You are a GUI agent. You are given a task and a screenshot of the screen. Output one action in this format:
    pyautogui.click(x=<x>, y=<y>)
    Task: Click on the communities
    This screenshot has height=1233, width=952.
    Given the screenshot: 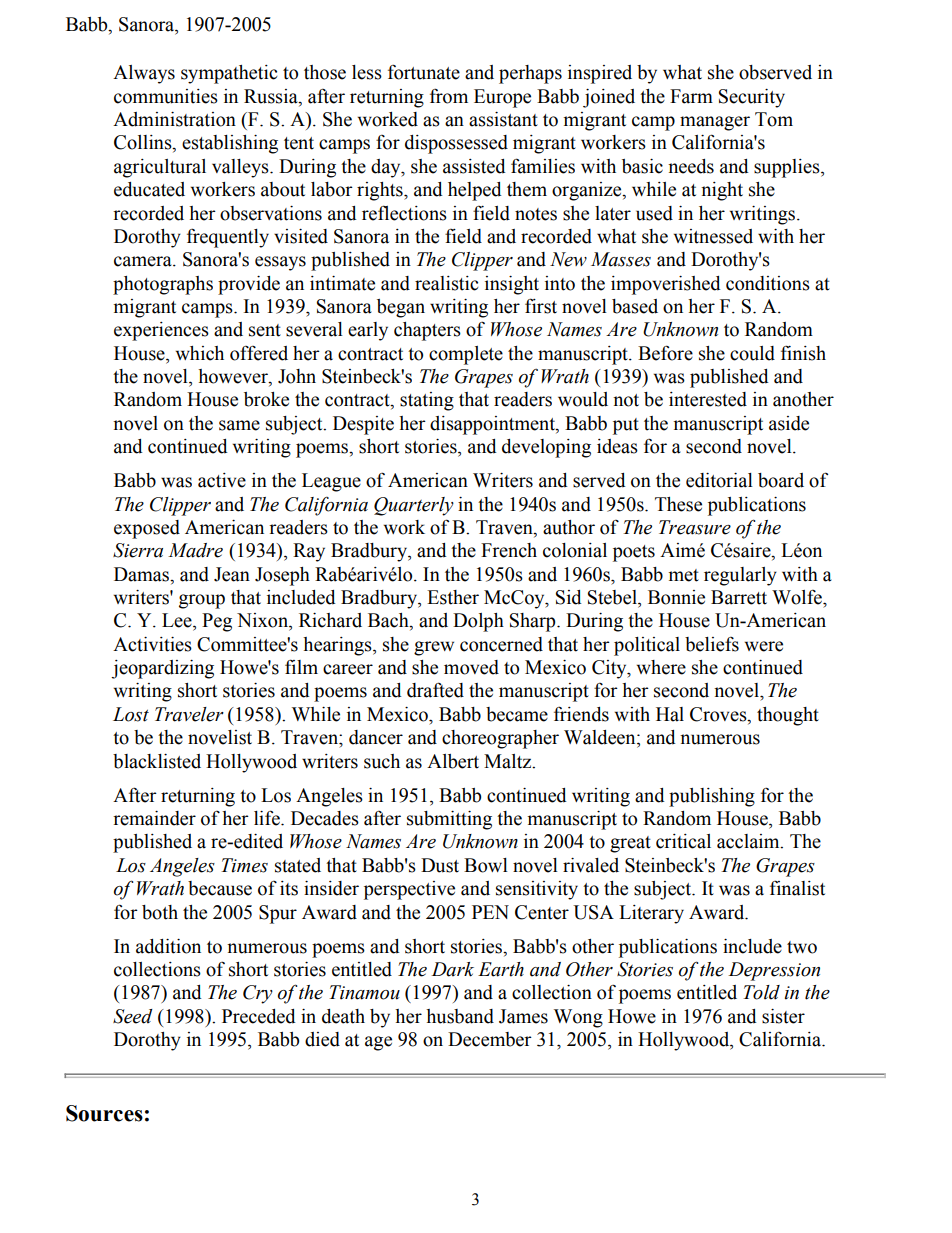 What is the action you would take?
    pyautogui.click(x=166, y=96)
